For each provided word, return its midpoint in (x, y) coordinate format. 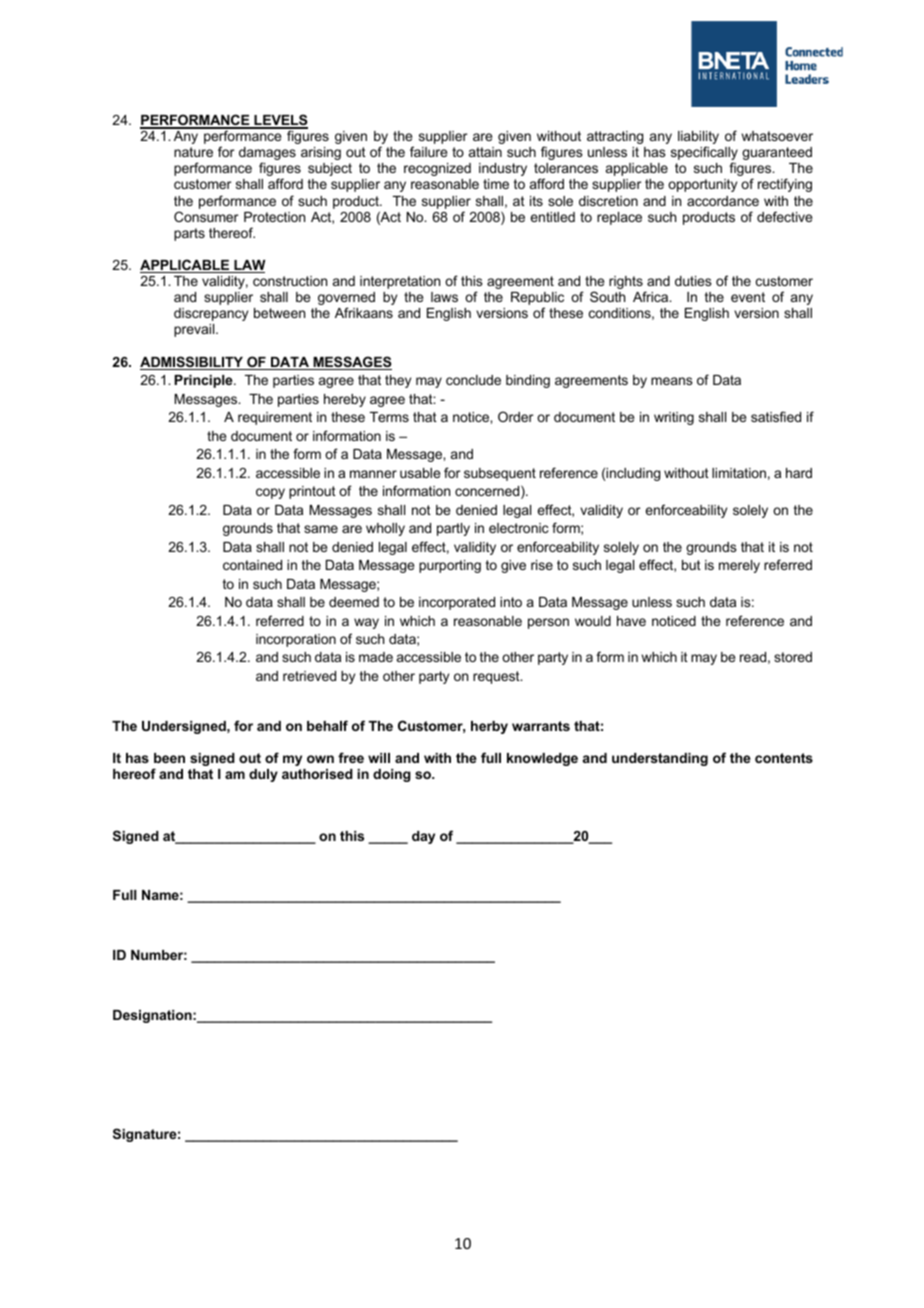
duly (263, 775)
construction (290, 281)
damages (267, 155)
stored (793, 657)
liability (698, 139)
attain (485, 152)
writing (674, 418)
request (497, 677)
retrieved (309, 676)
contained (252, 565)
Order (515, 416)
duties (693, 281)
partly (453, 529)
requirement (275, 418)
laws (444, 297)
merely (739, 566)
